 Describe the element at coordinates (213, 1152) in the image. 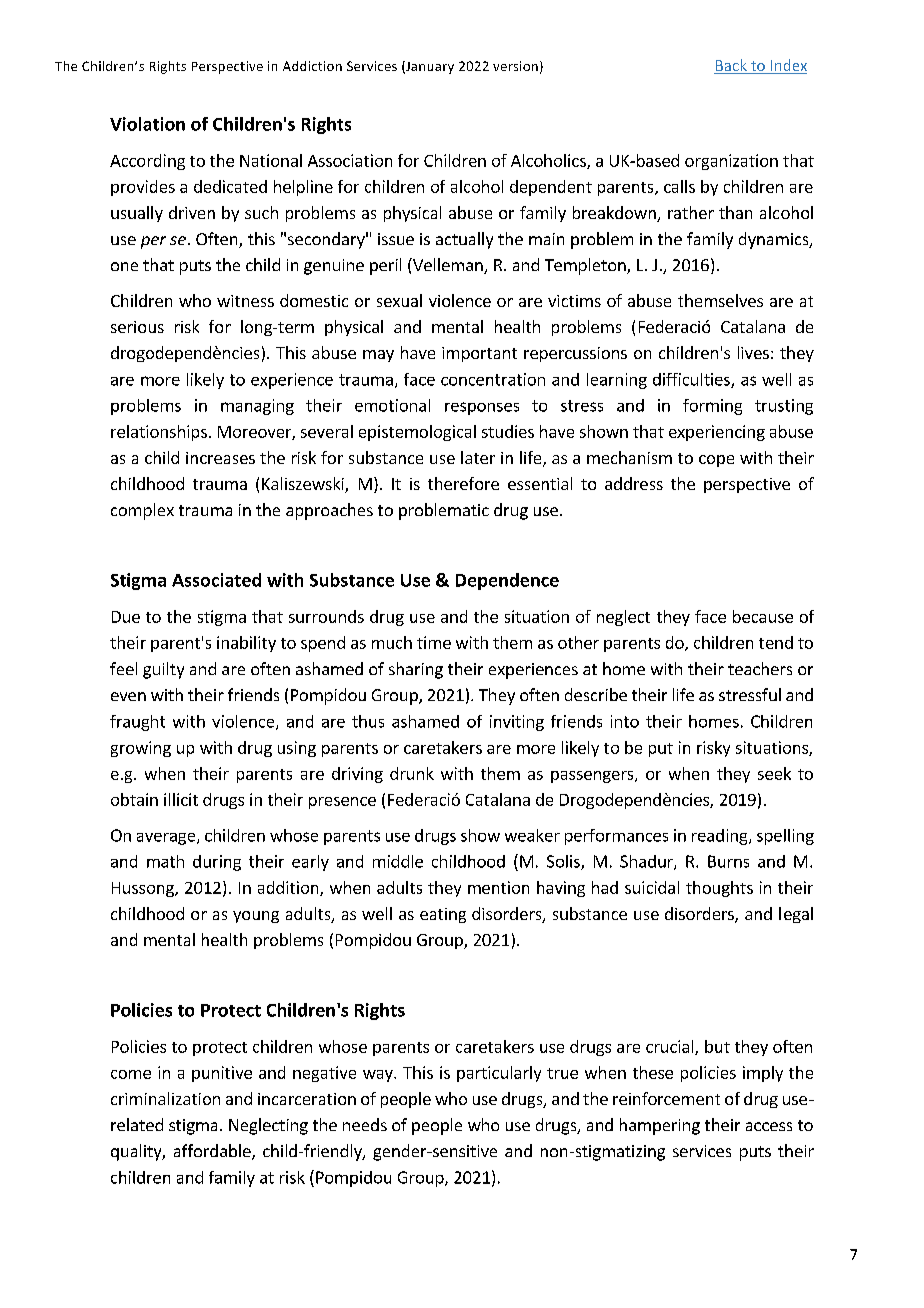

I see `affordable` at that location.
